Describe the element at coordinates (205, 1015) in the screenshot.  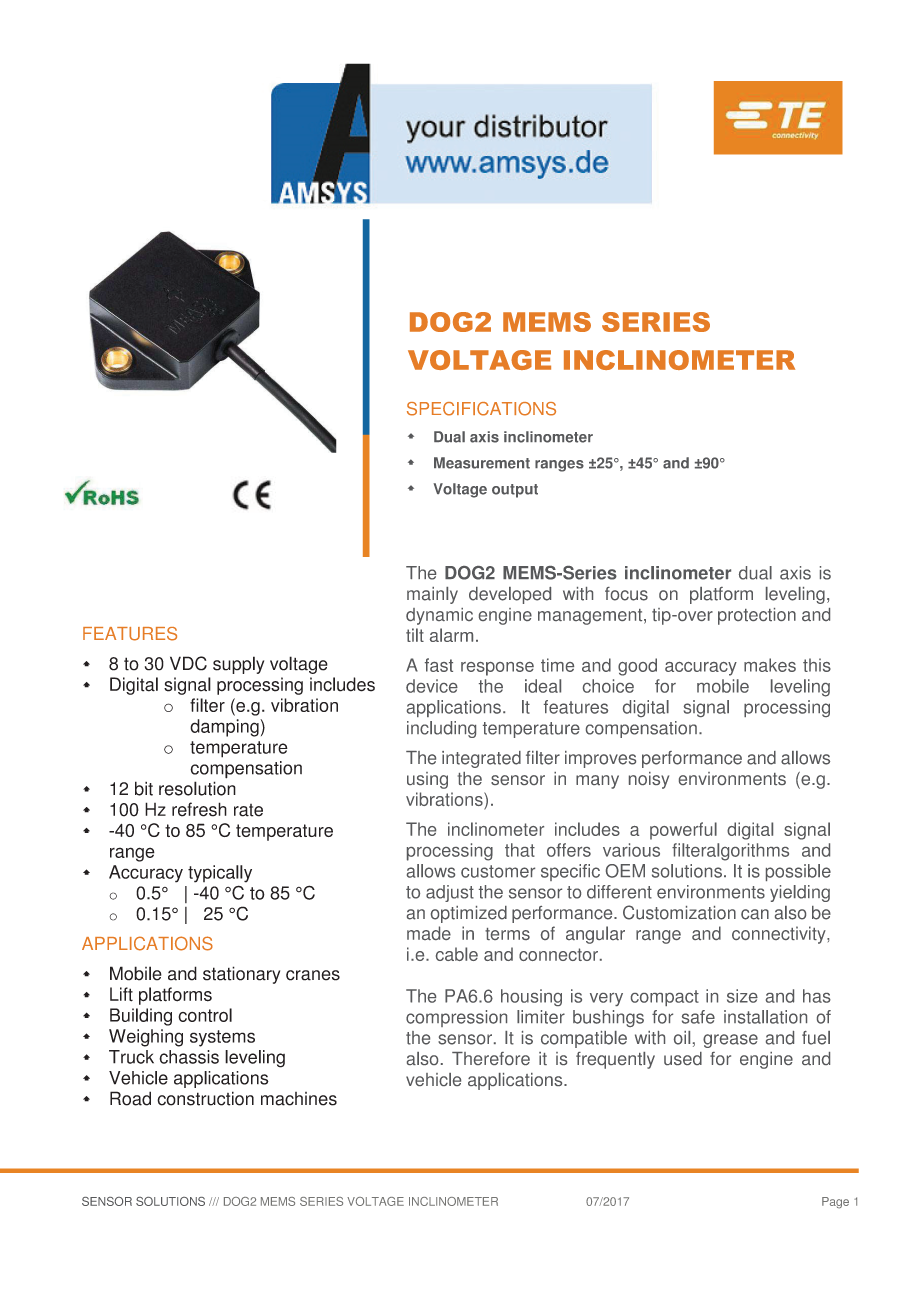
I see `control` at that location.
